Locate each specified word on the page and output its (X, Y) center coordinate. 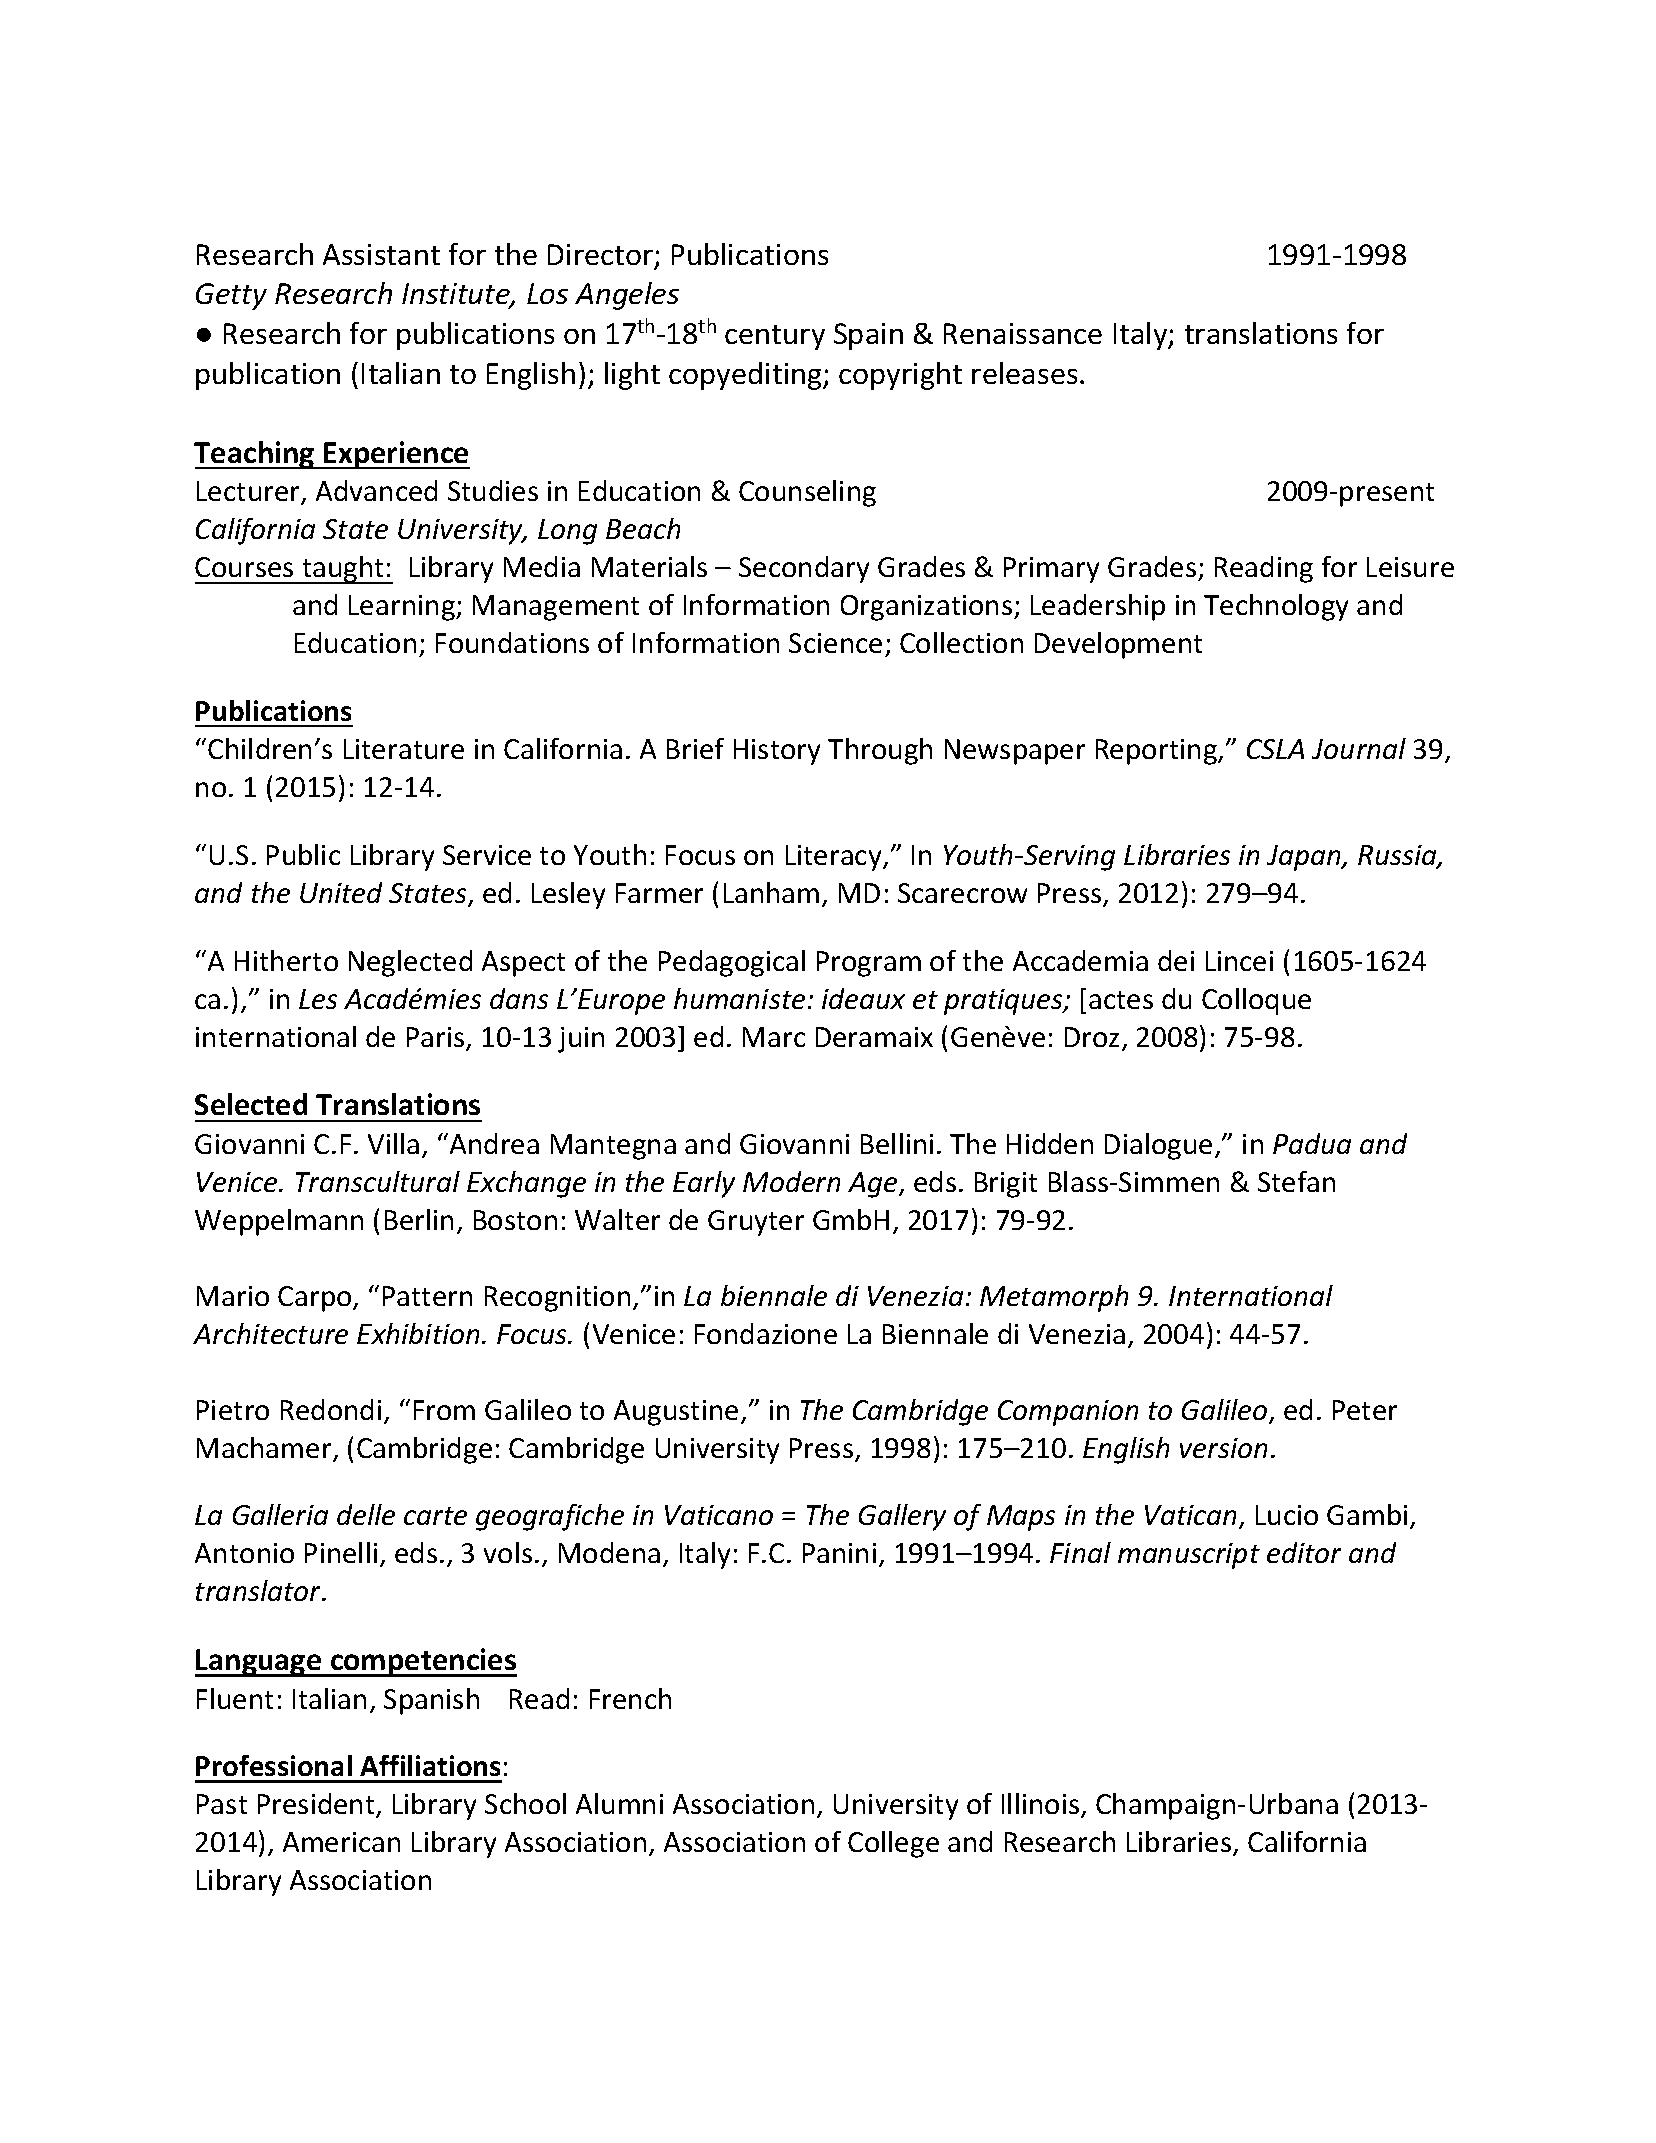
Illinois (1042, 1805)
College (893, 1844)
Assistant (381, 254)
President (317, 1805)
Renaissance (1023, 333)
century (775, 337)
